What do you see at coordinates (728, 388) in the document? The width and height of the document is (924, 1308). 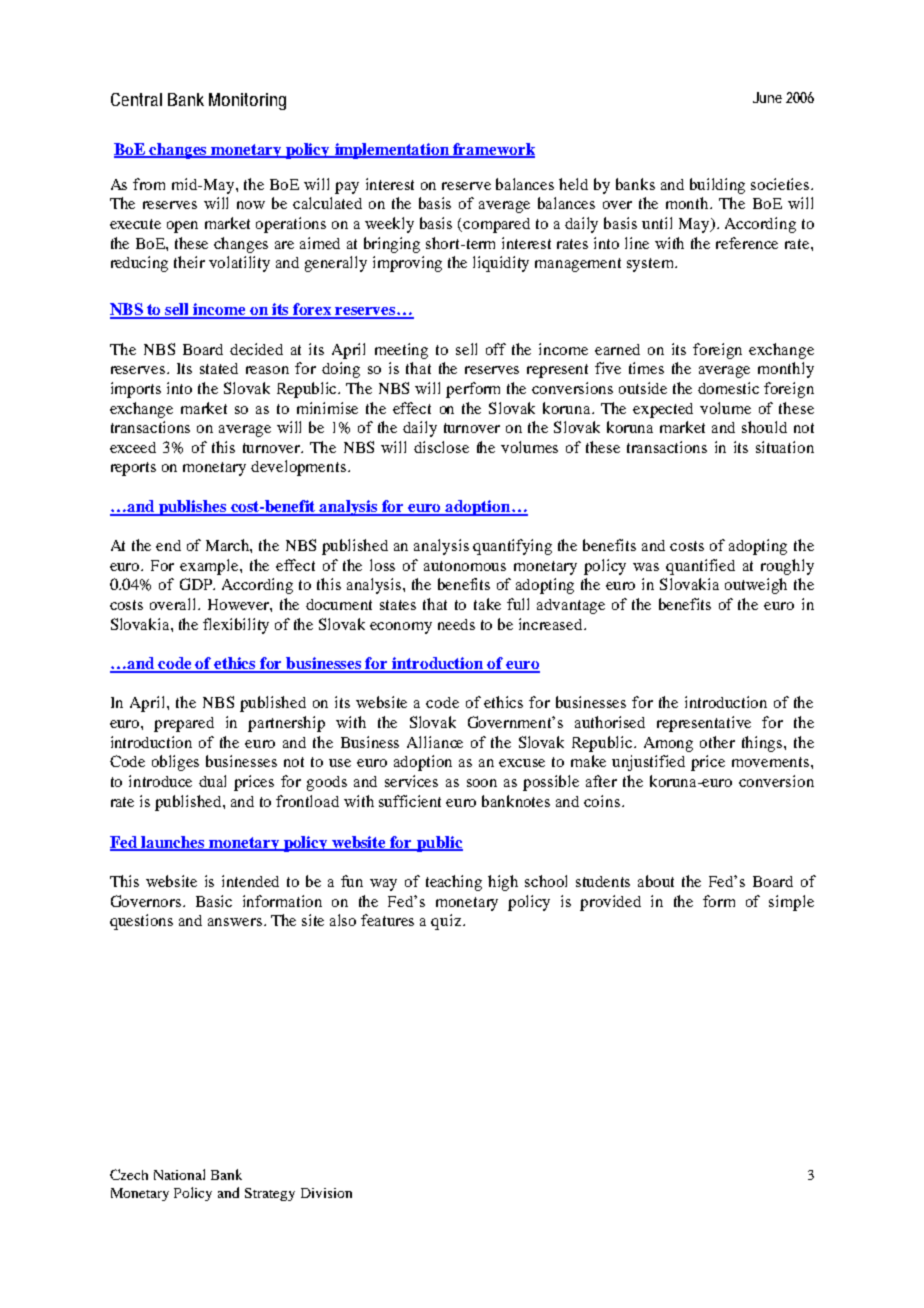 I see `domestic` at bounding box center [728, 388].
